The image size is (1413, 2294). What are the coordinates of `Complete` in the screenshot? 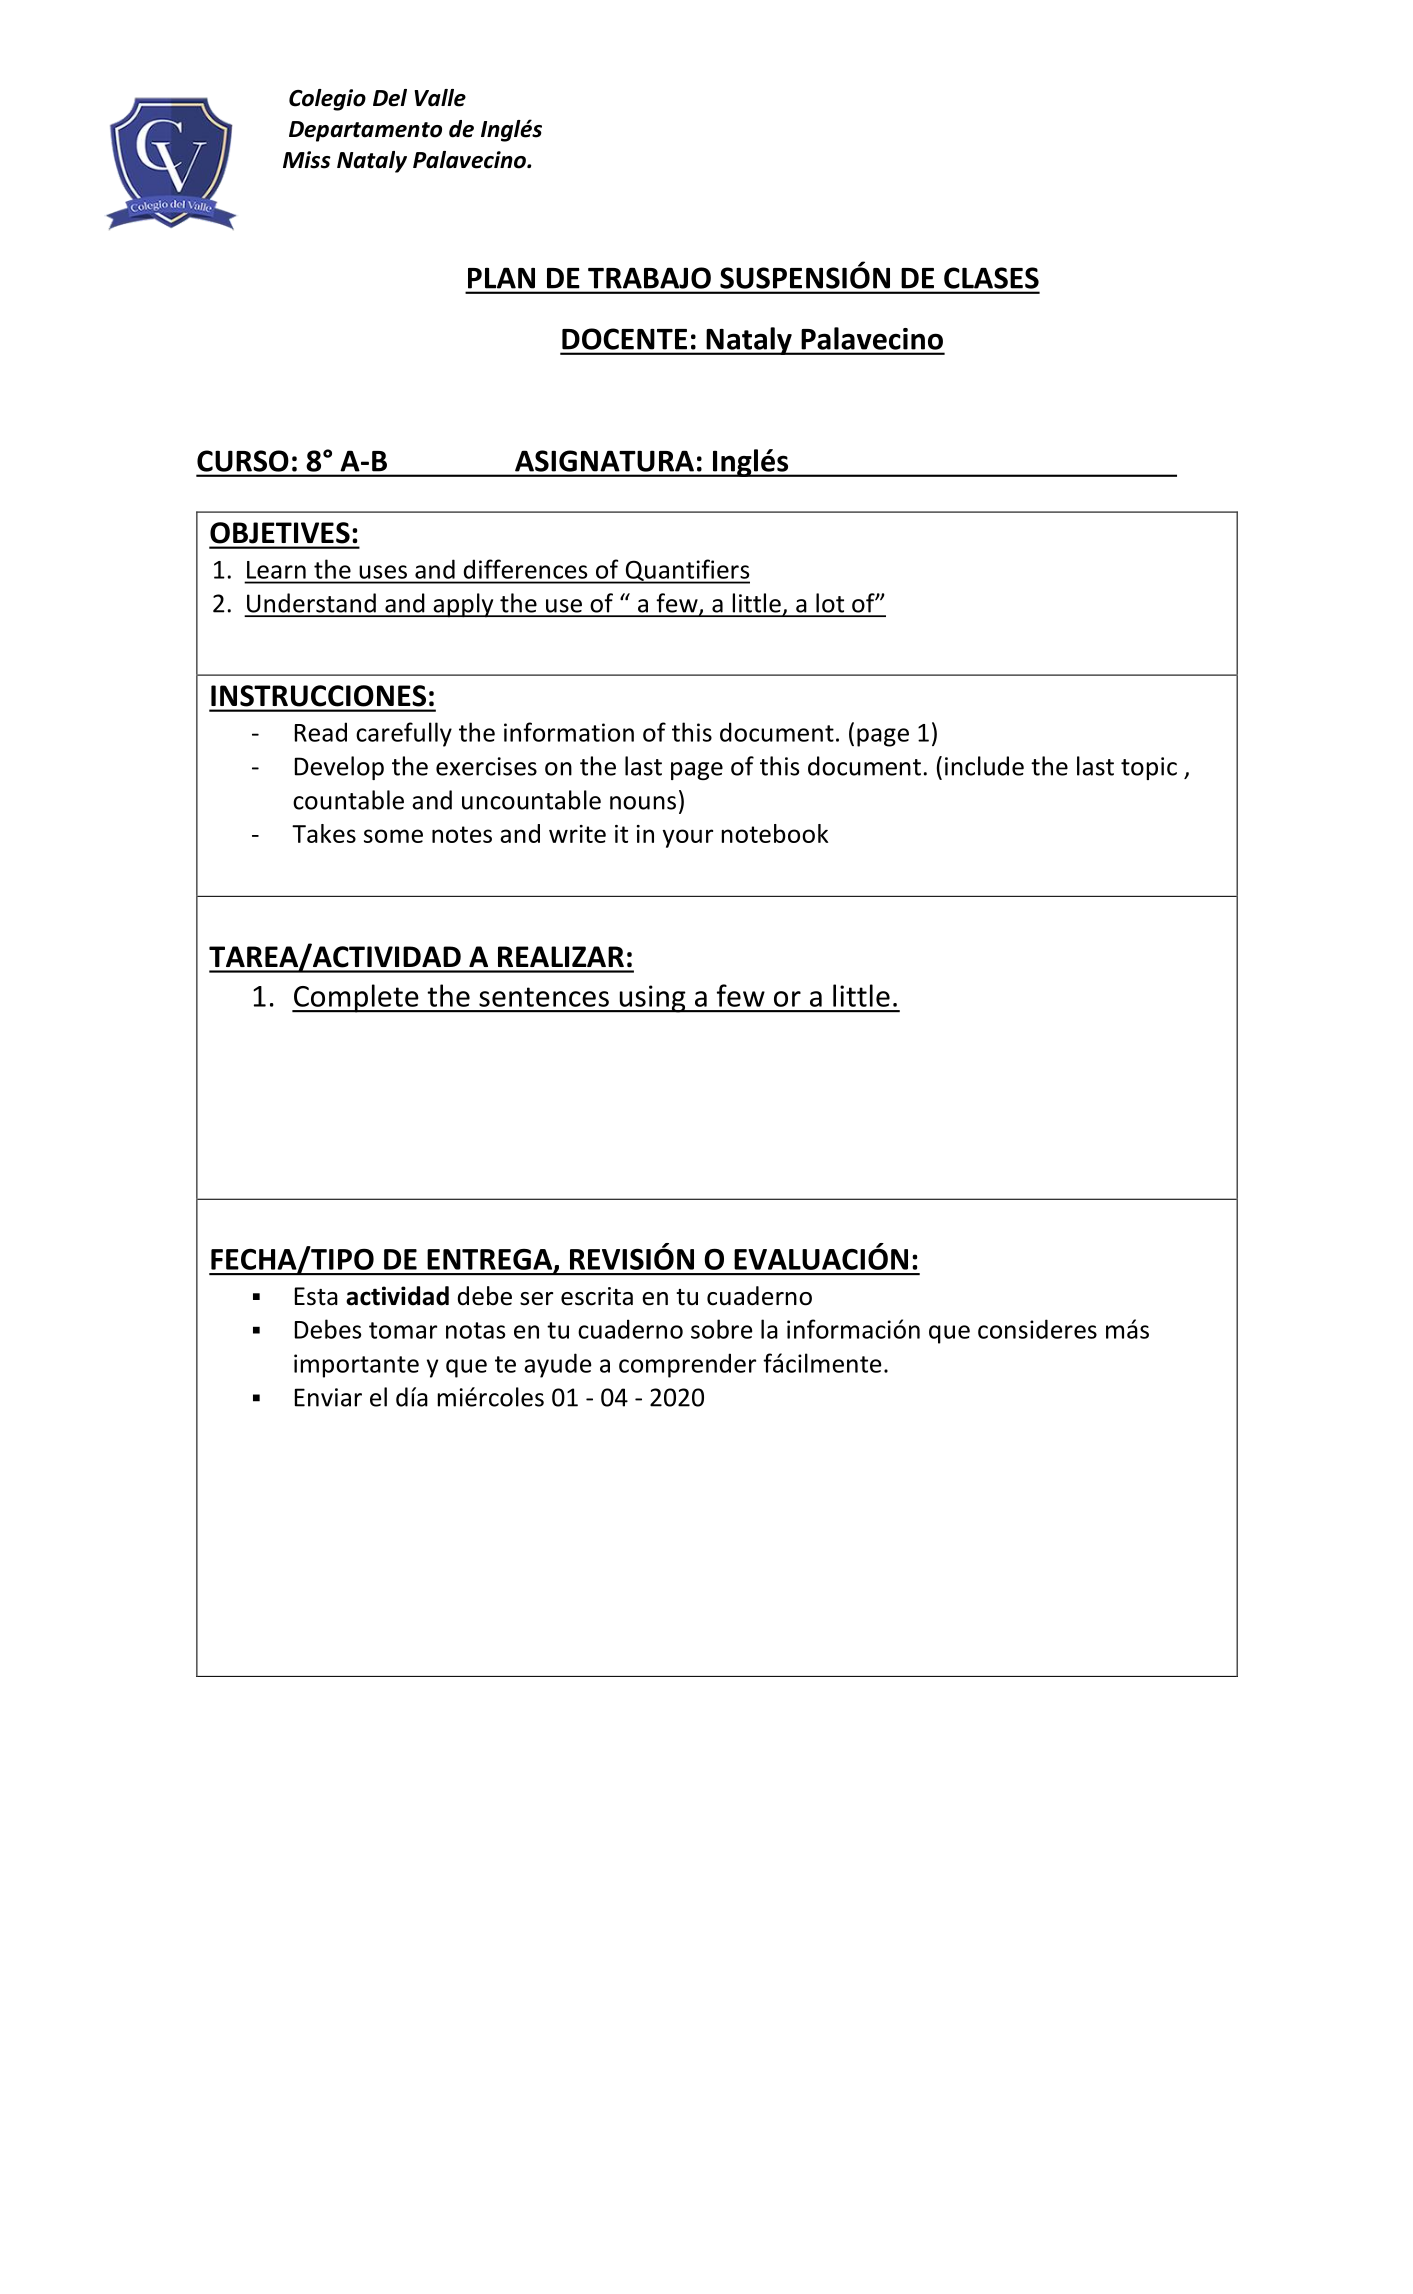 It's located at (356, 998).
